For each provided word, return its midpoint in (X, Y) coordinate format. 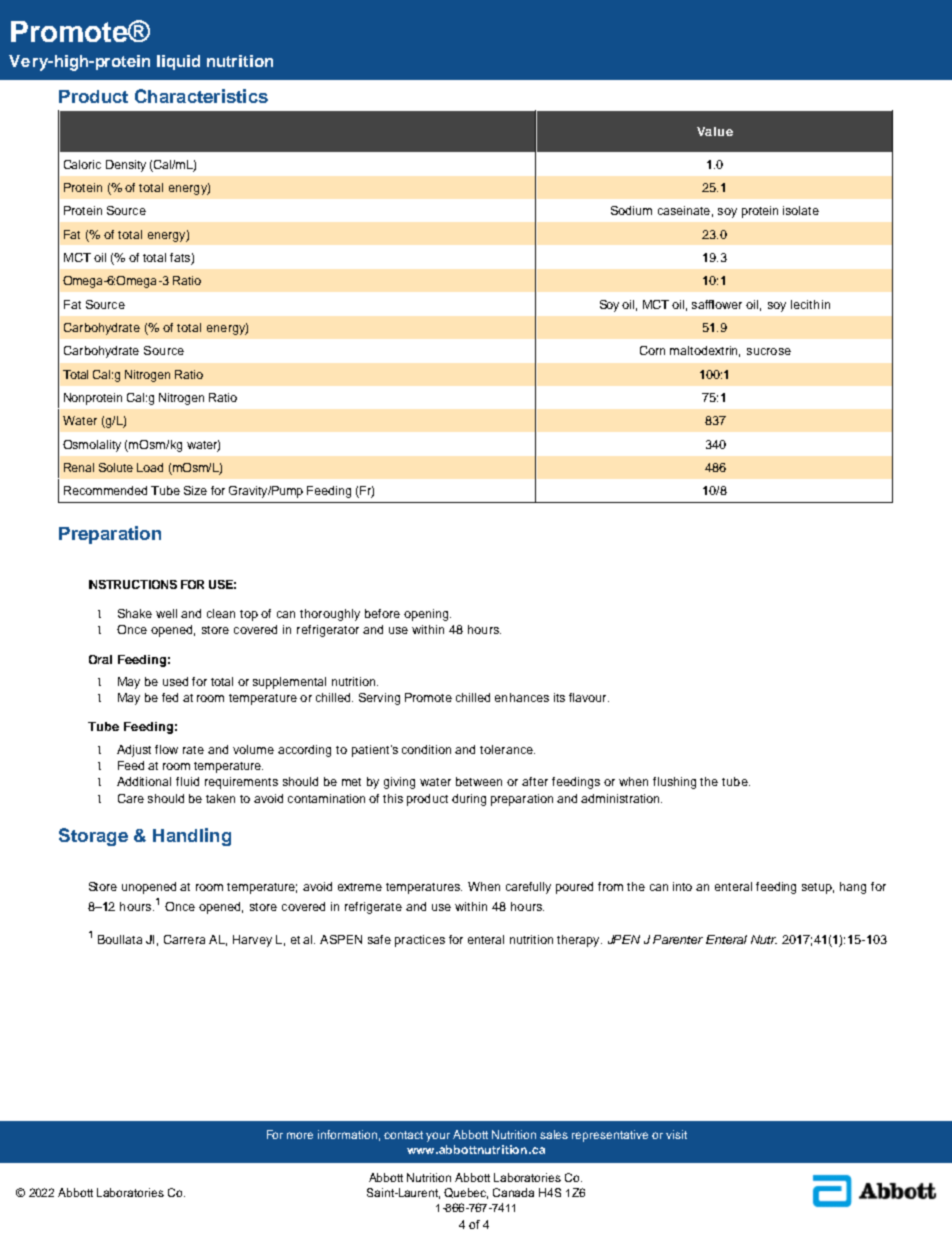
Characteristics (201, 96)
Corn (652, 350)
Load (150, 467)
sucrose (769, 351)
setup (818, 888)
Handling (192, 837)
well (166, 613)
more (300, 1135)
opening (427, 615)
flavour (589, 697)
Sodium (631, 210)
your (438, 1137)
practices (420, 941)
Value (715, 131)
